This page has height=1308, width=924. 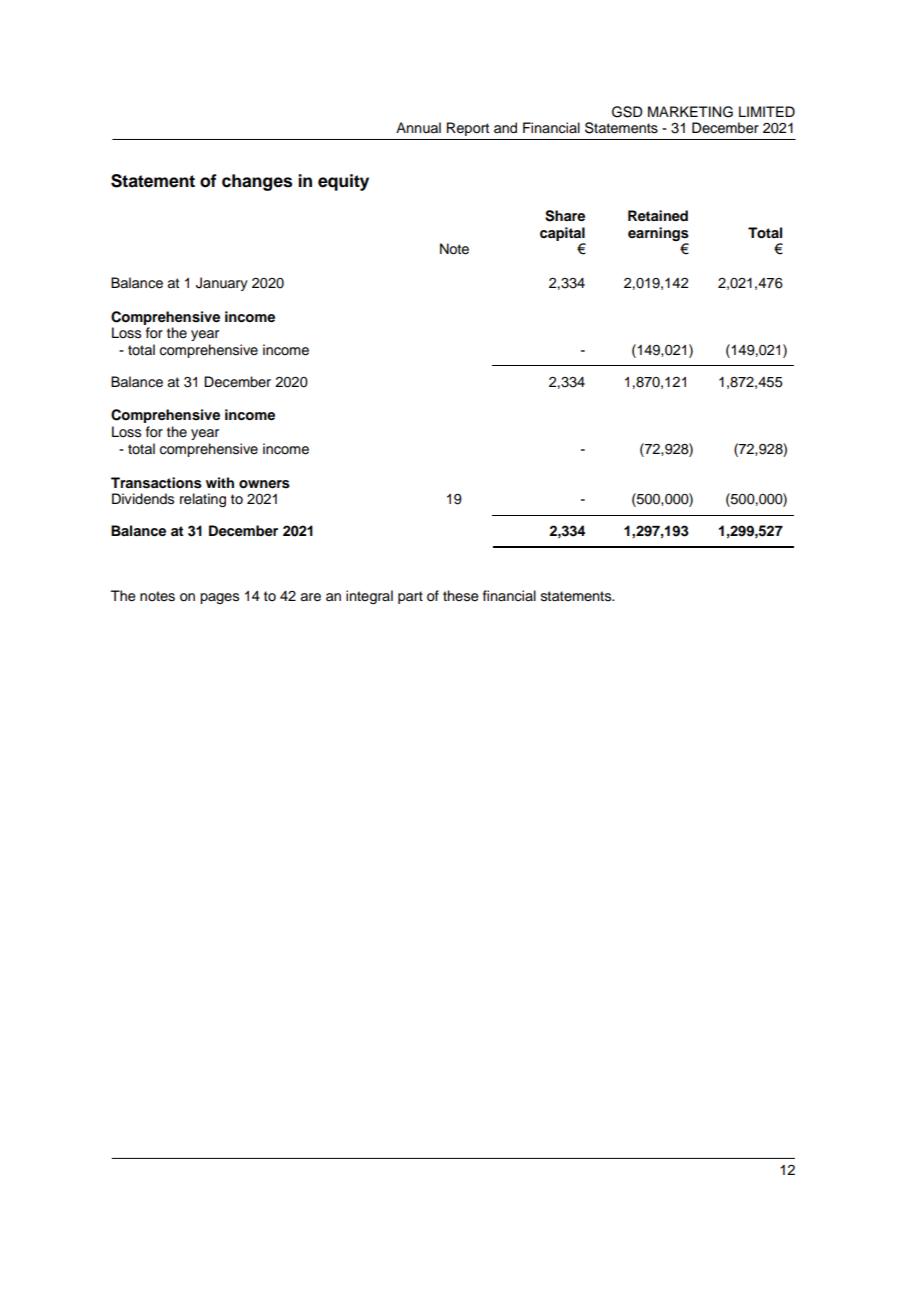 What do you see at coordinates (658, 234) in the page?
I see `earnings` at bounding box center [658, 234].
